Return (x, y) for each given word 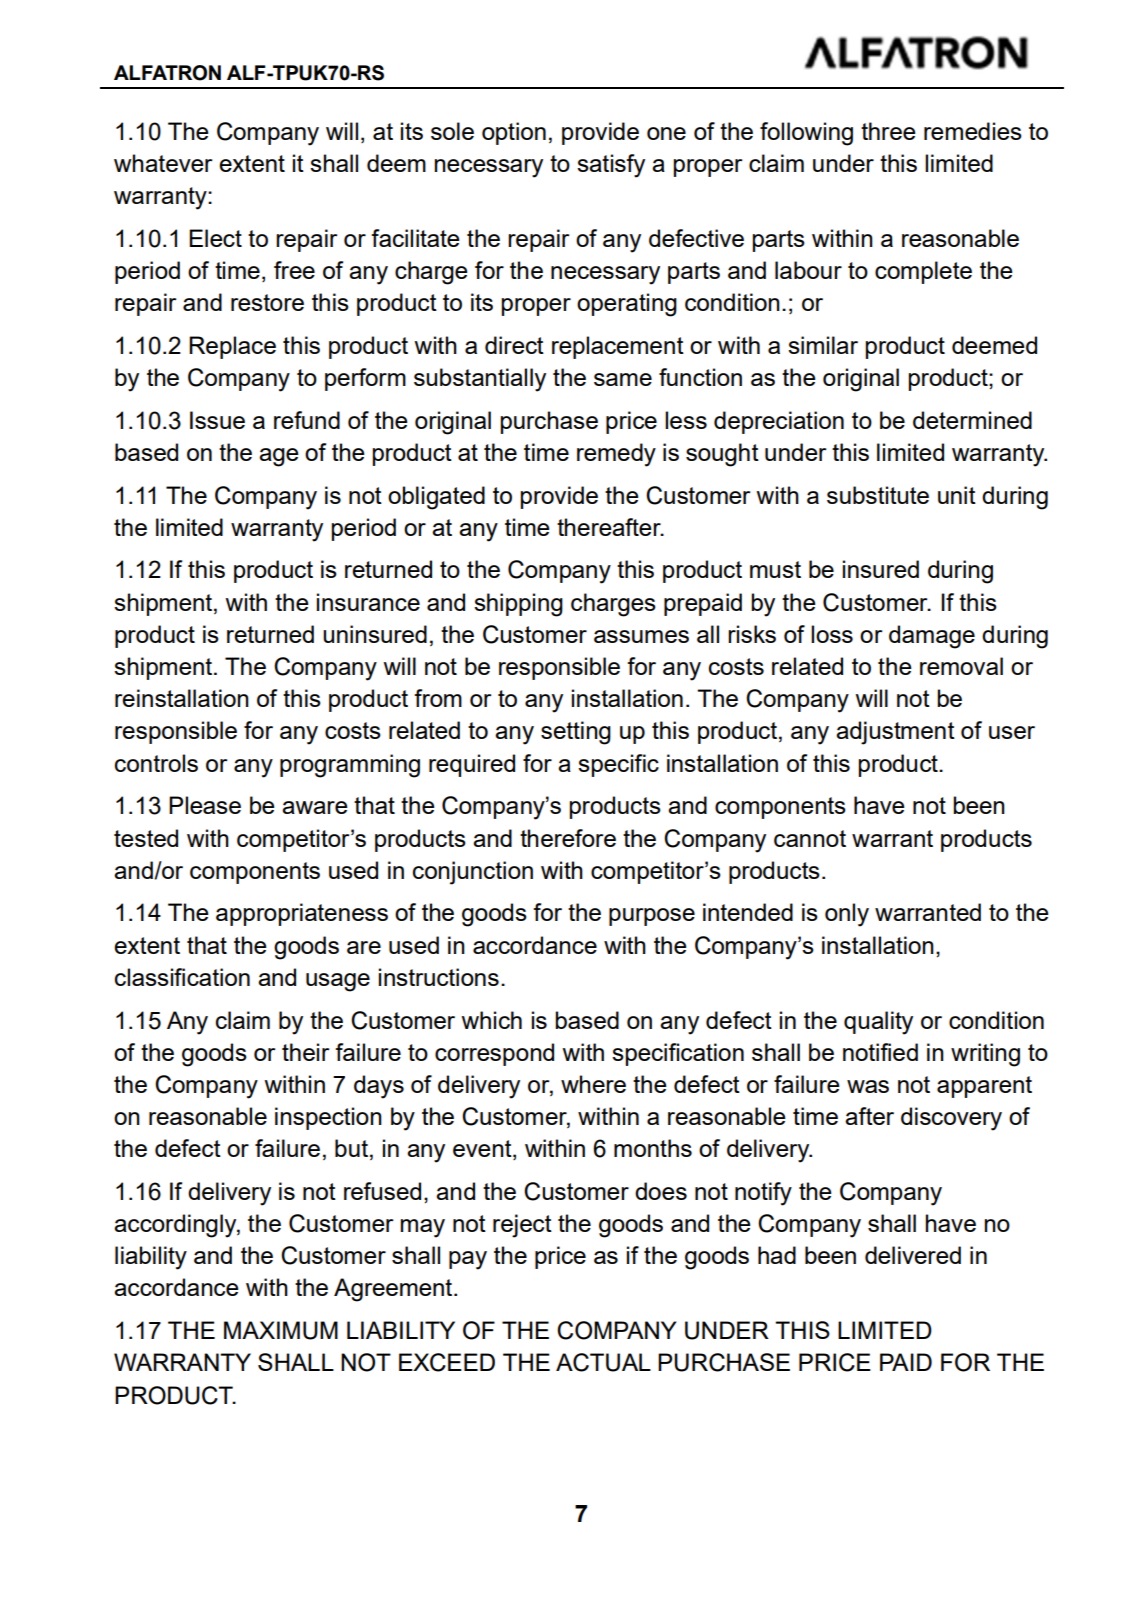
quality (878, 1023)
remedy (616, 455)
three (888, 131)
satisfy (611, 166)
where (593, 1084)
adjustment (895, 733)
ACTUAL (603, 1362)
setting (576, 733)
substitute (878, 495)
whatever (163, 163)
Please (205, 805)
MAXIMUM (281, 1330)
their (305, 1052)
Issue (217, 420)
